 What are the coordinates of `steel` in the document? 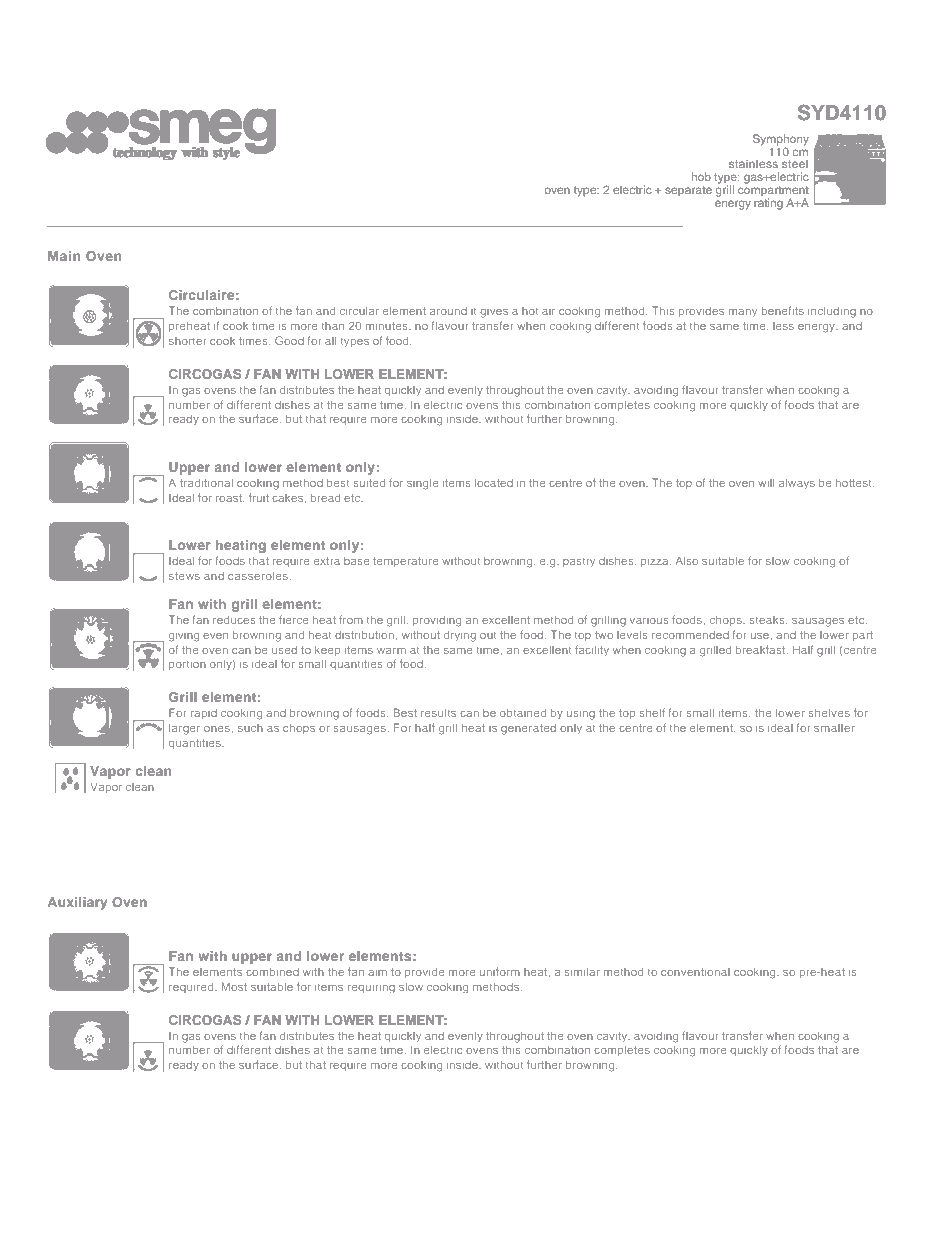 It's located at (795, 163).
